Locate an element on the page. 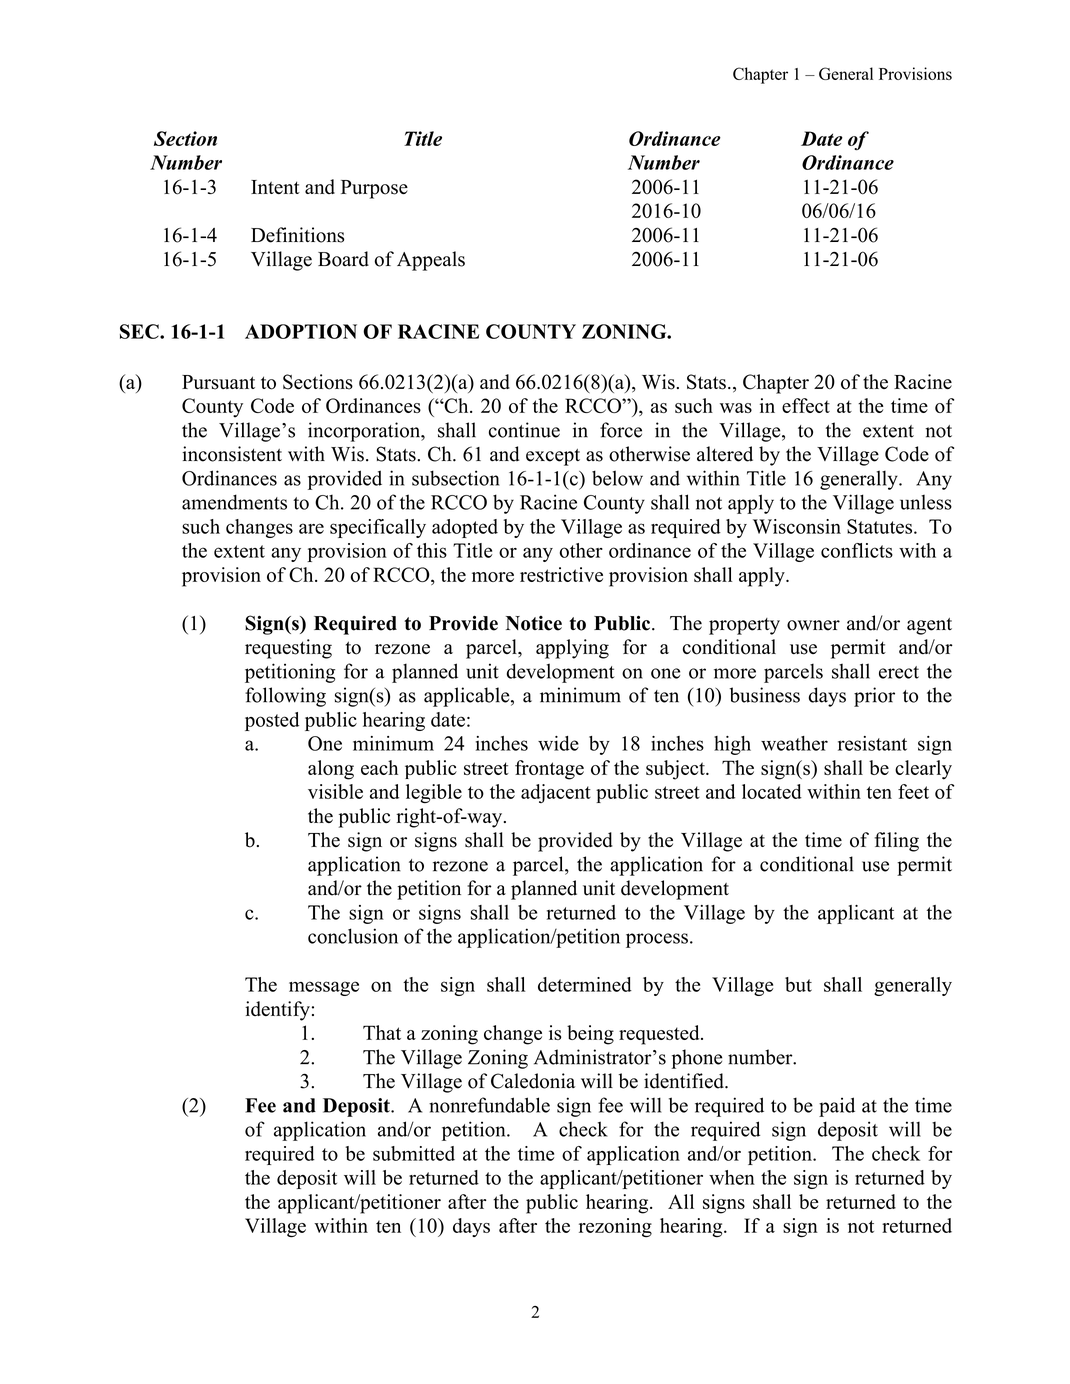 This image has height=1384, width=1070. wide is located at coordinates (558, 743).
